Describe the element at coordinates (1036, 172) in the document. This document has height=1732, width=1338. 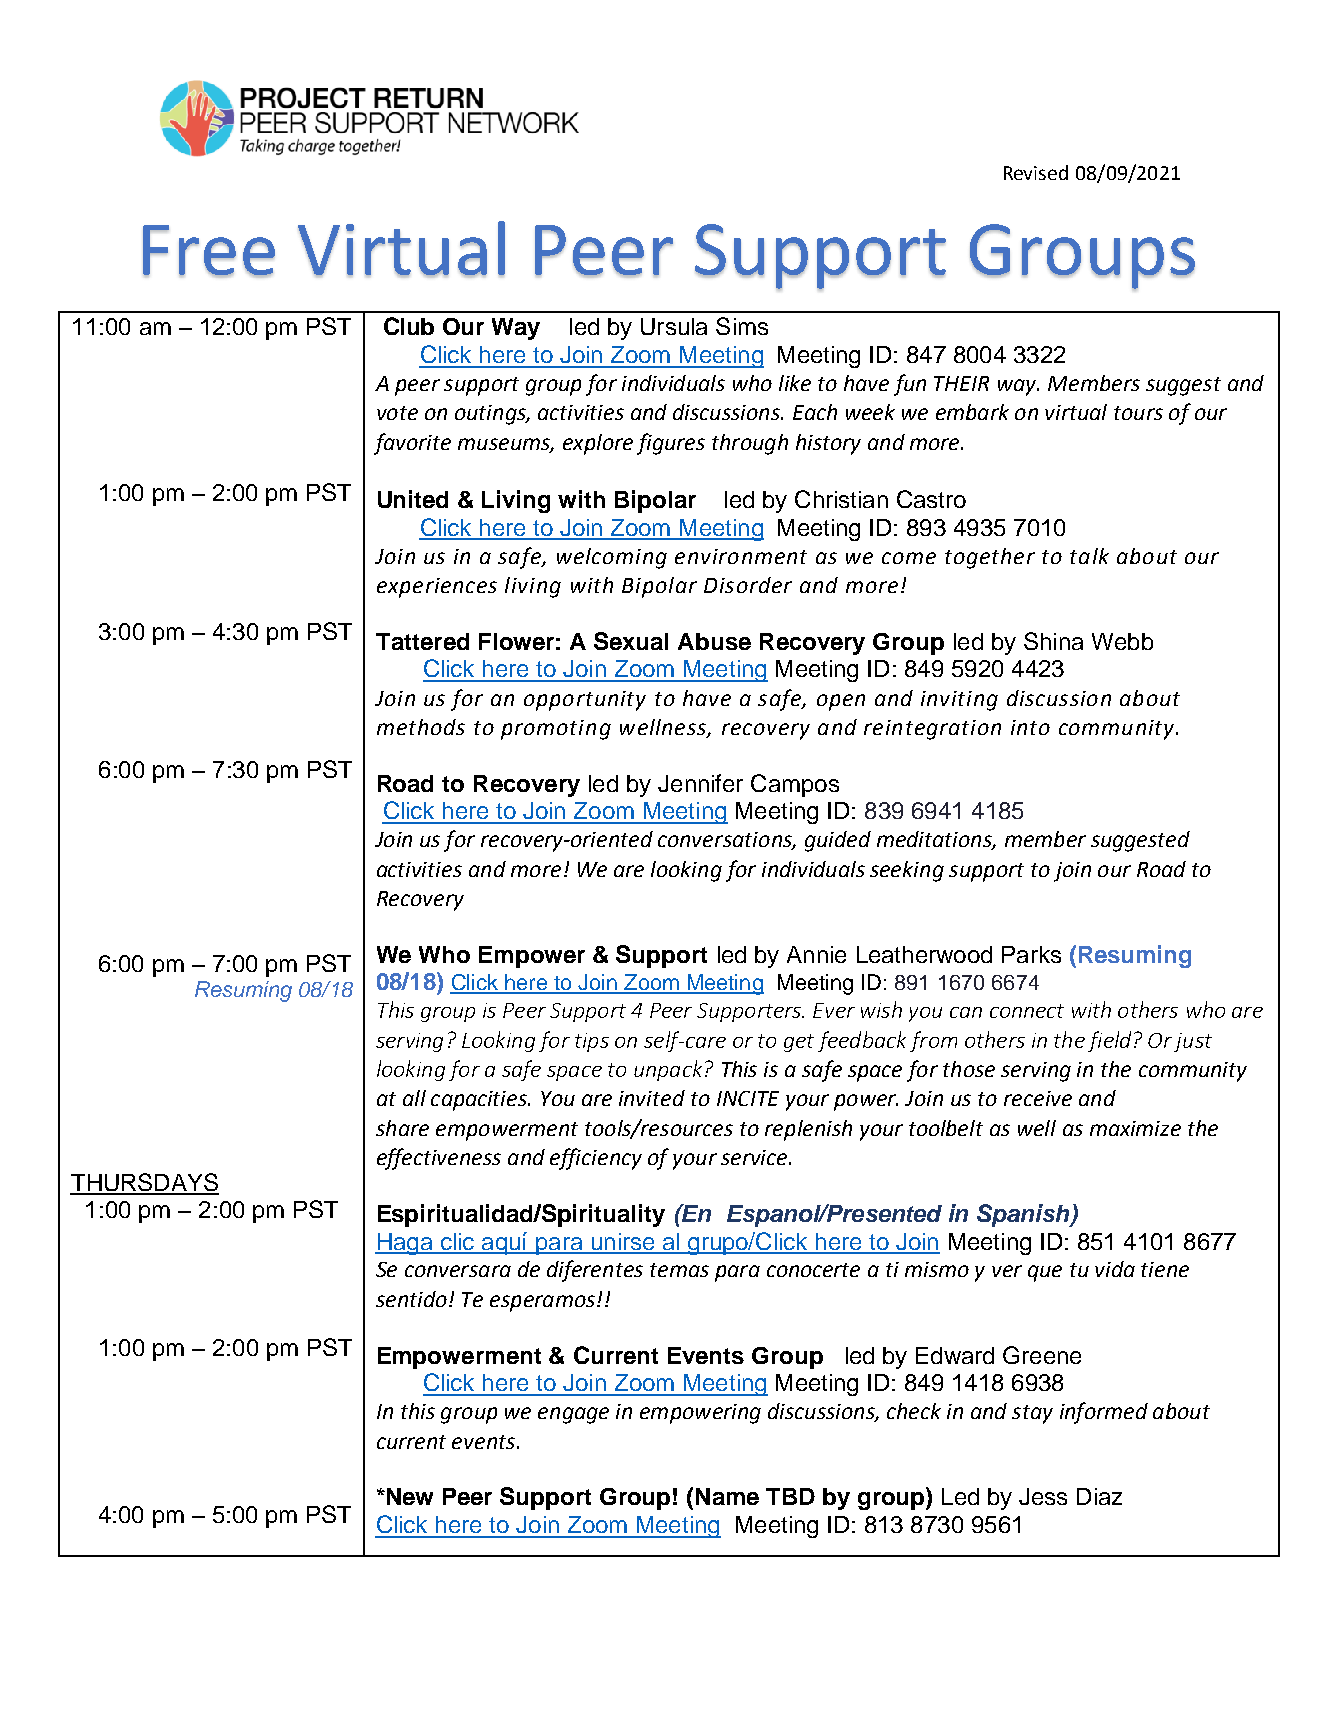
I see `Revised` at that location.
